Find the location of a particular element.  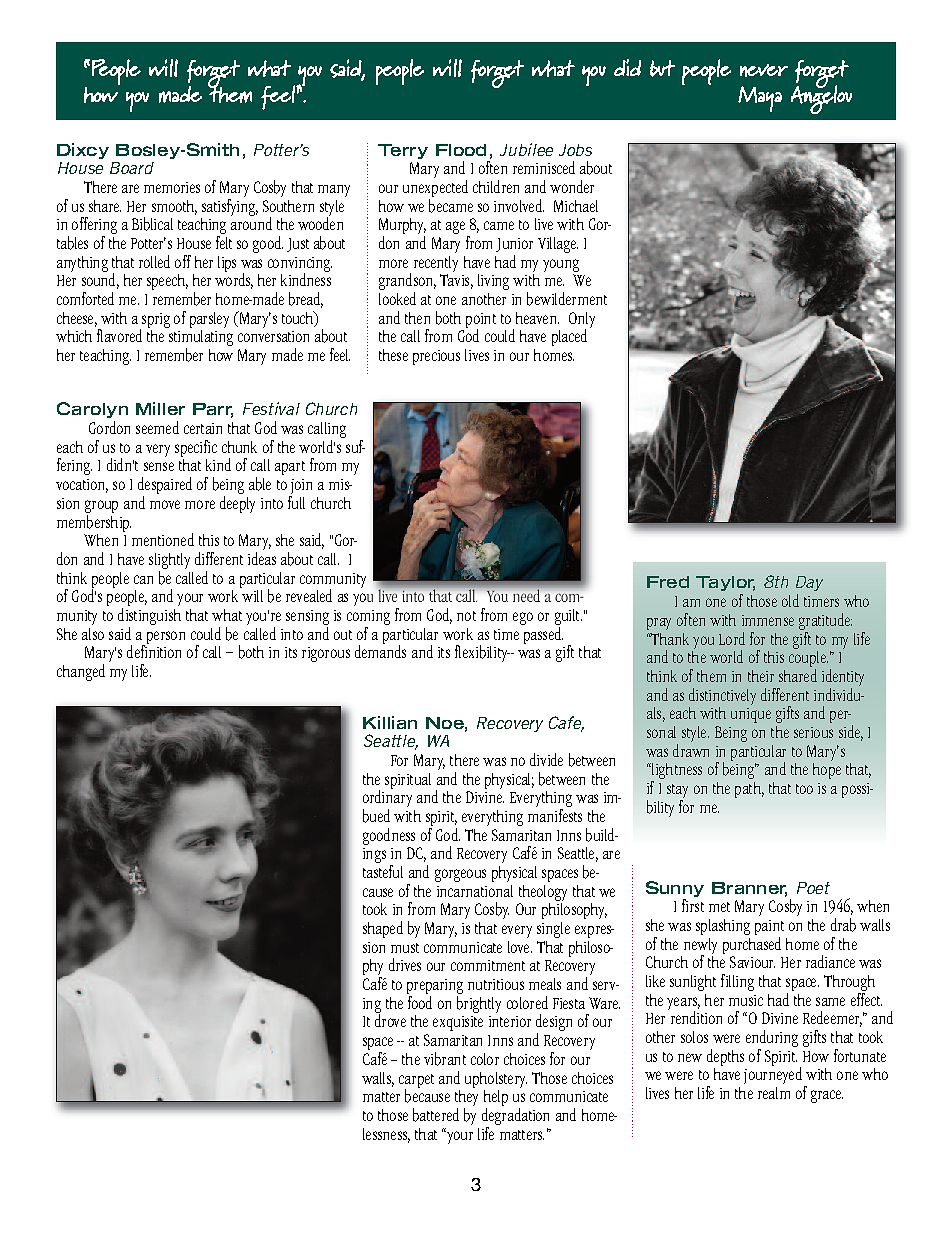

Board is located at coordinates (132, 168).
